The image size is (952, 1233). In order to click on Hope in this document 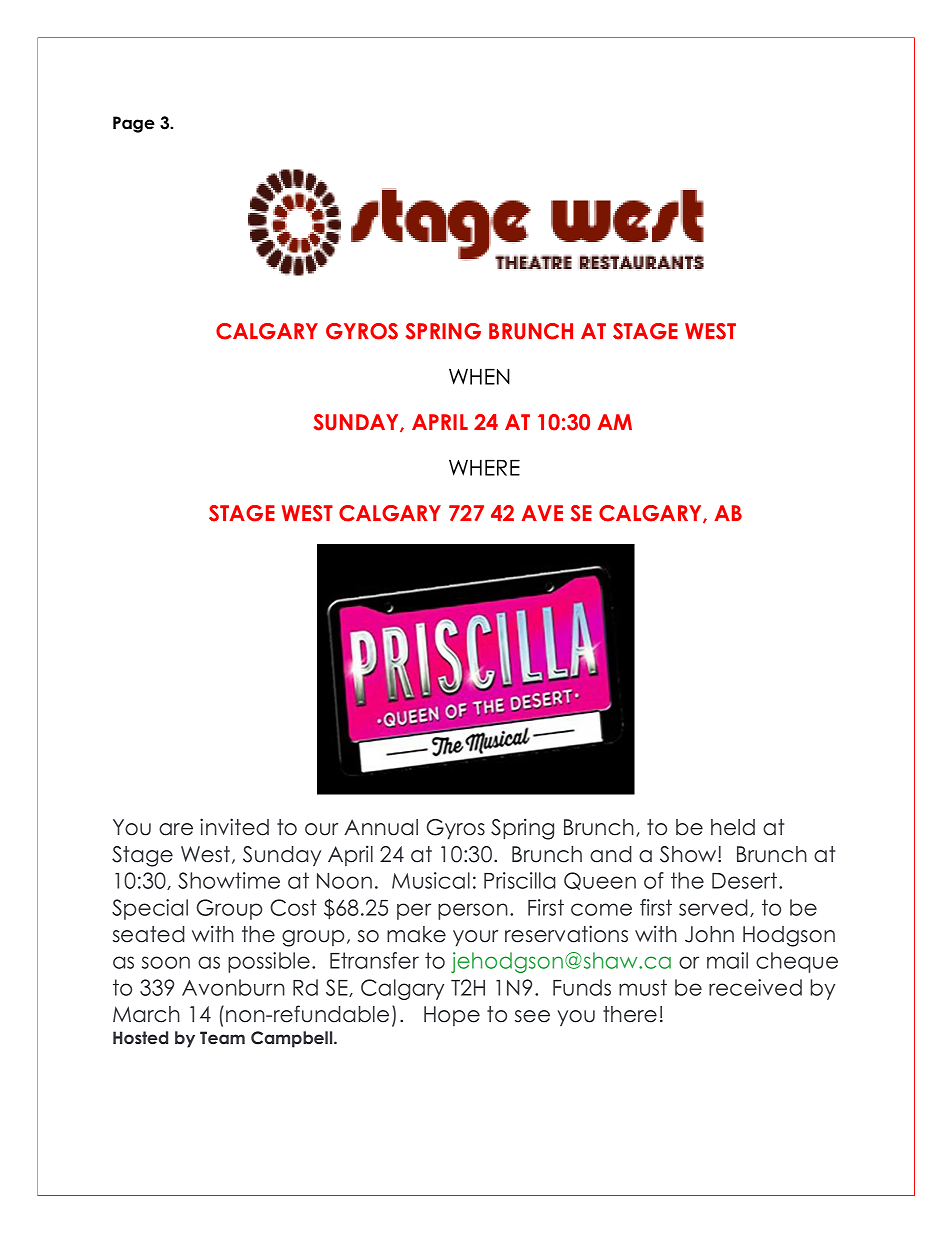, I will do `click(452, 1016)`.
